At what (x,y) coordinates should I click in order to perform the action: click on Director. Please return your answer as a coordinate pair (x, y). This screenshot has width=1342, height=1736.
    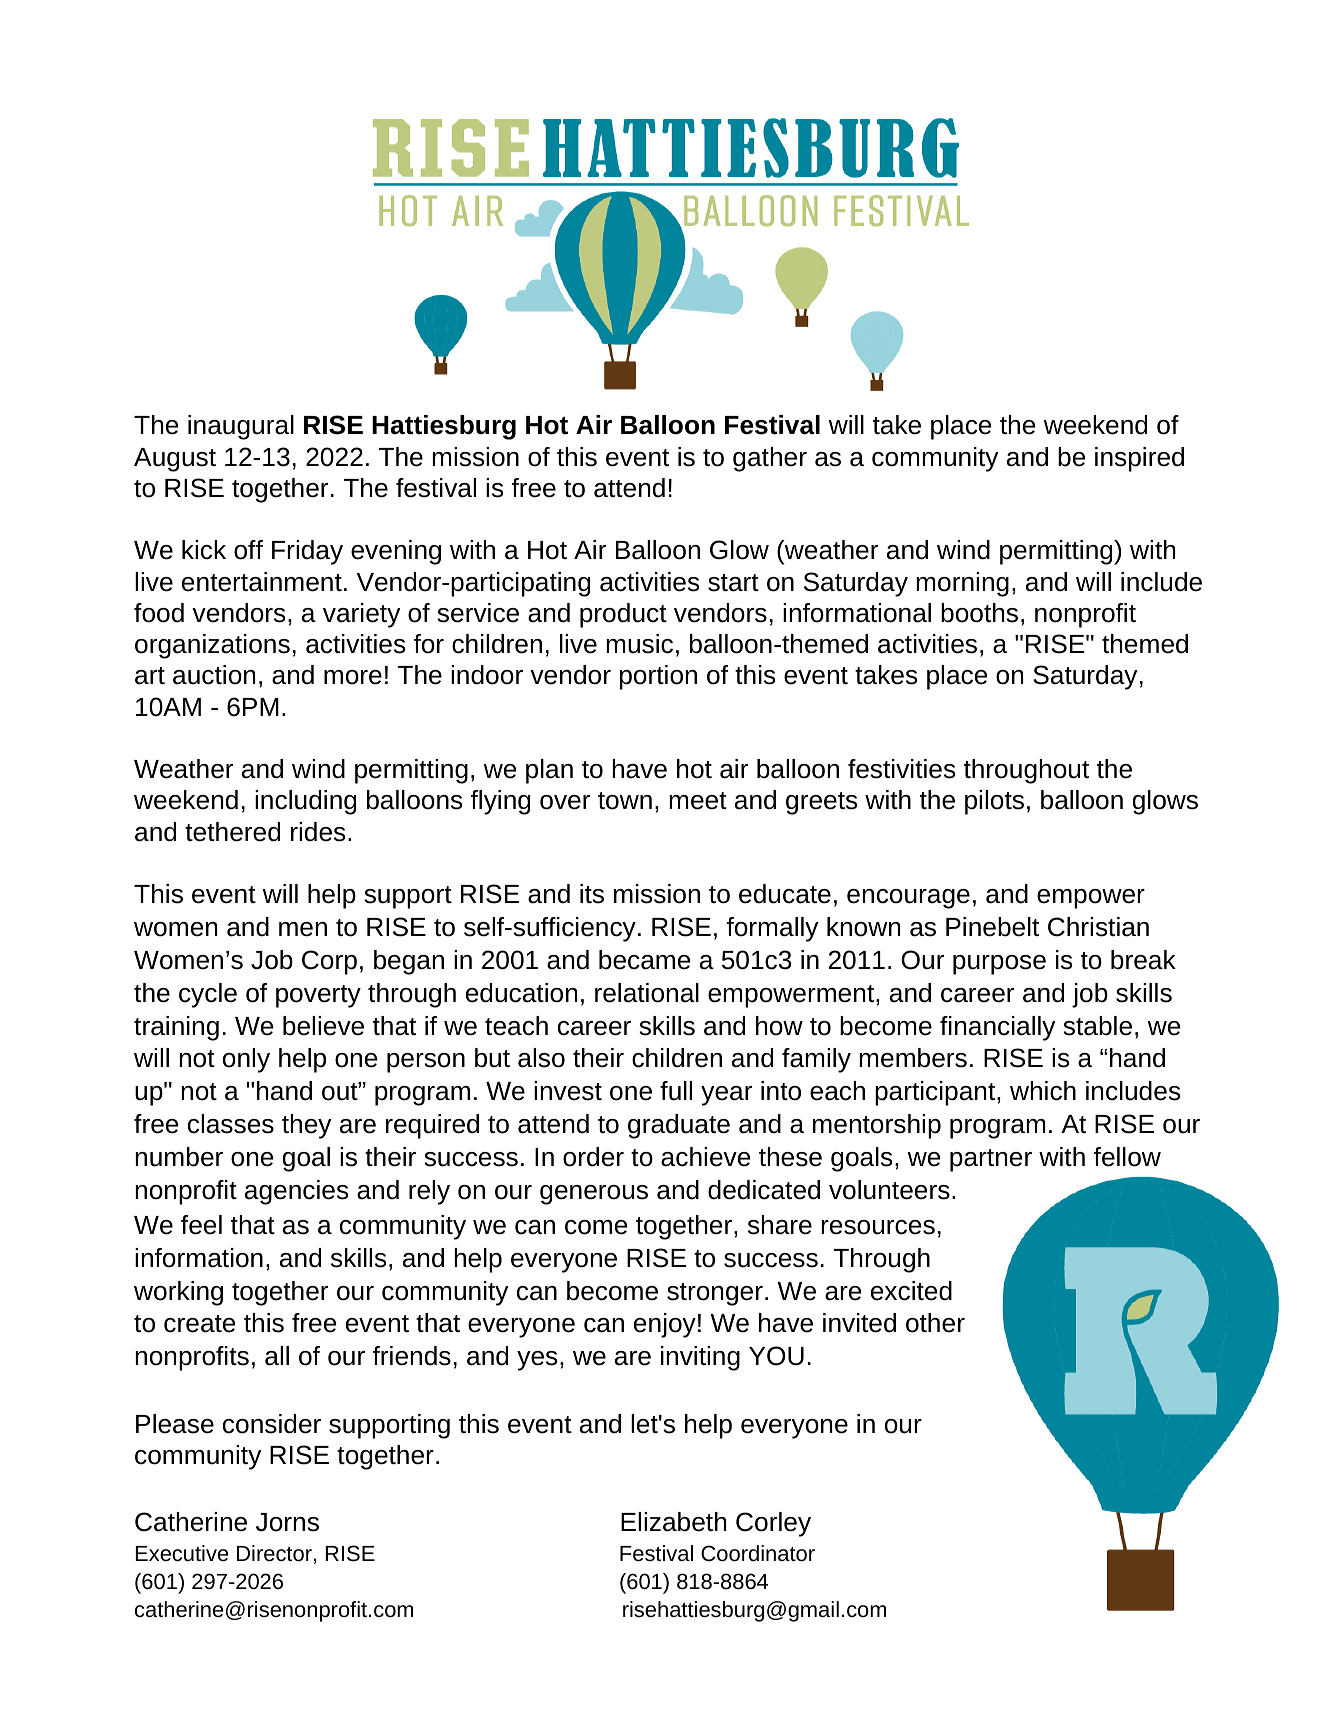
    Looking at the image, I should click on (274, 1553).
